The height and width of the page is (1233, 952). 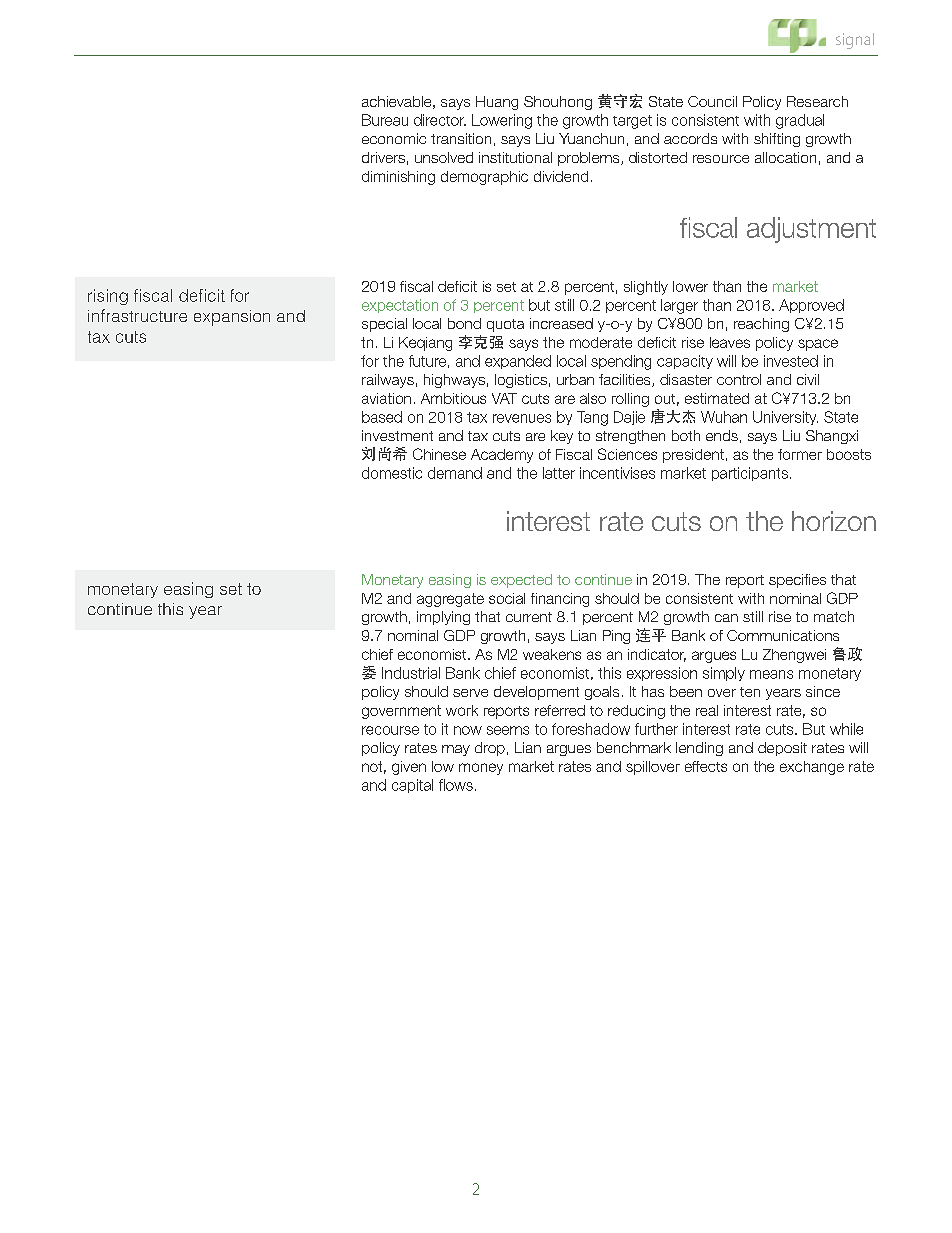 I want to click on specifies, so click(x=797, y=581).
